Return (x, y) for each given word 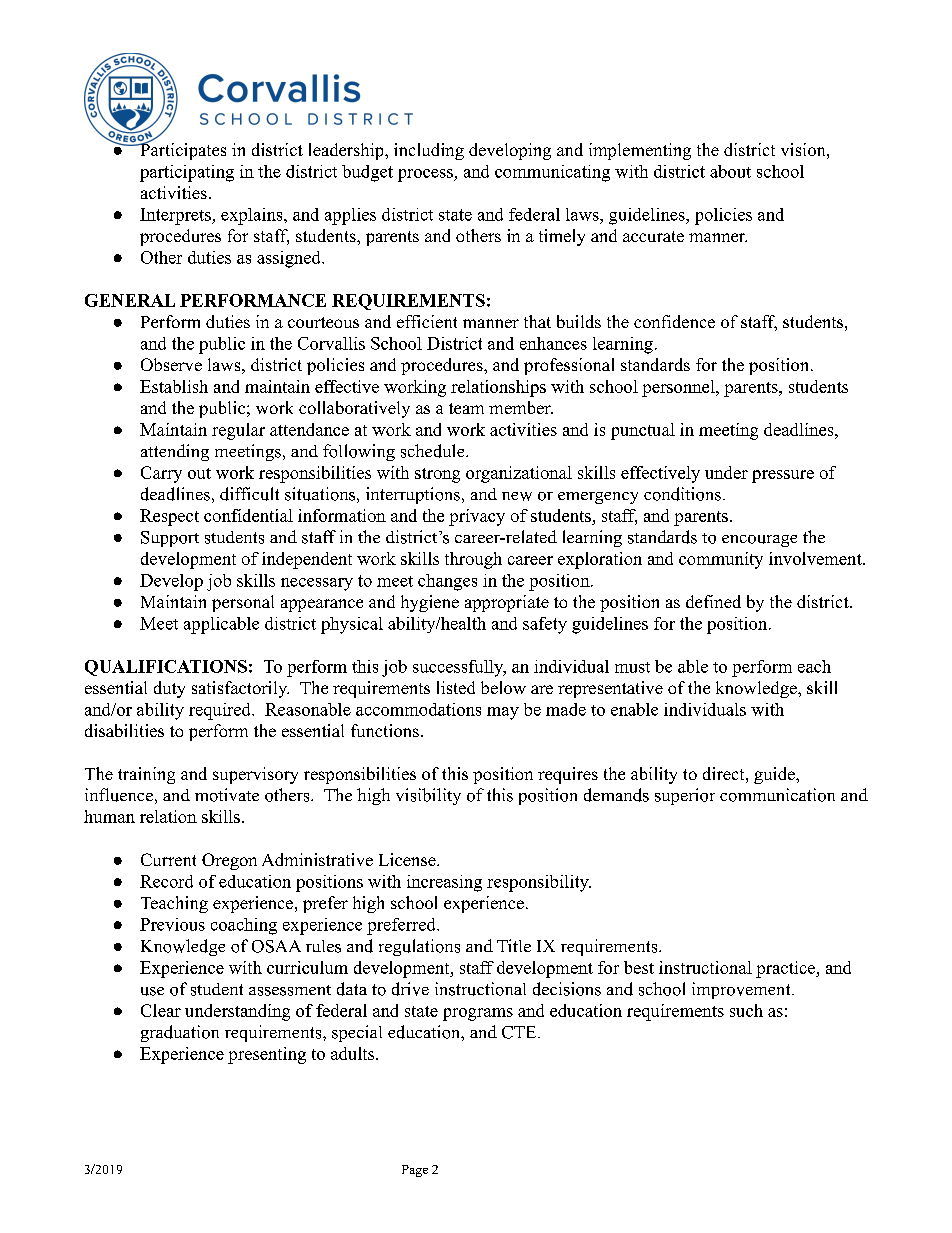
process (426, 175)
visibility (428, 796)
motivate (227, 795)
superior (685, 796)
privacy (477, 517)
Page (415, 1171)
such (746, 1010)
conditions (682, 494)
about (730, 171)
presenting (267, 1055)
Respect (169, 517)
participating (187, 173)
